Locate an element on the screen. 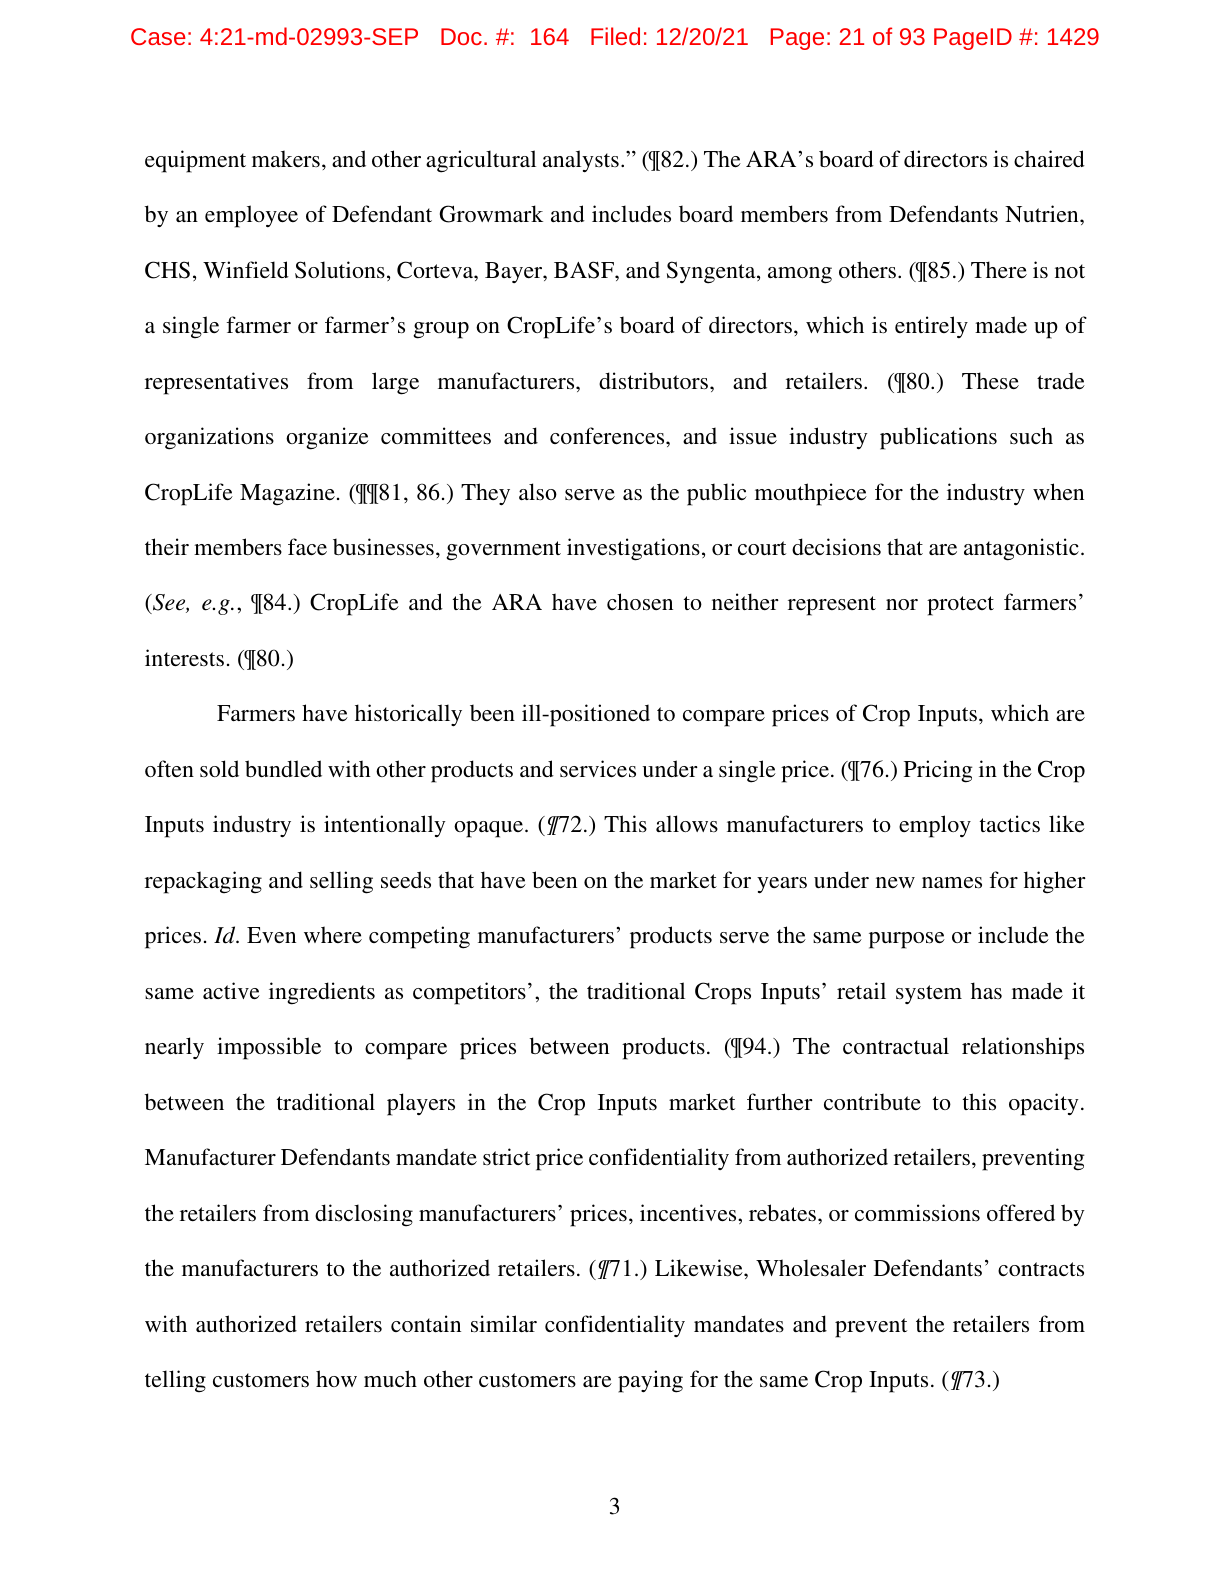 This screenshot has height=1592, width=1230. impossible is located at coordinates (269, 1048).
